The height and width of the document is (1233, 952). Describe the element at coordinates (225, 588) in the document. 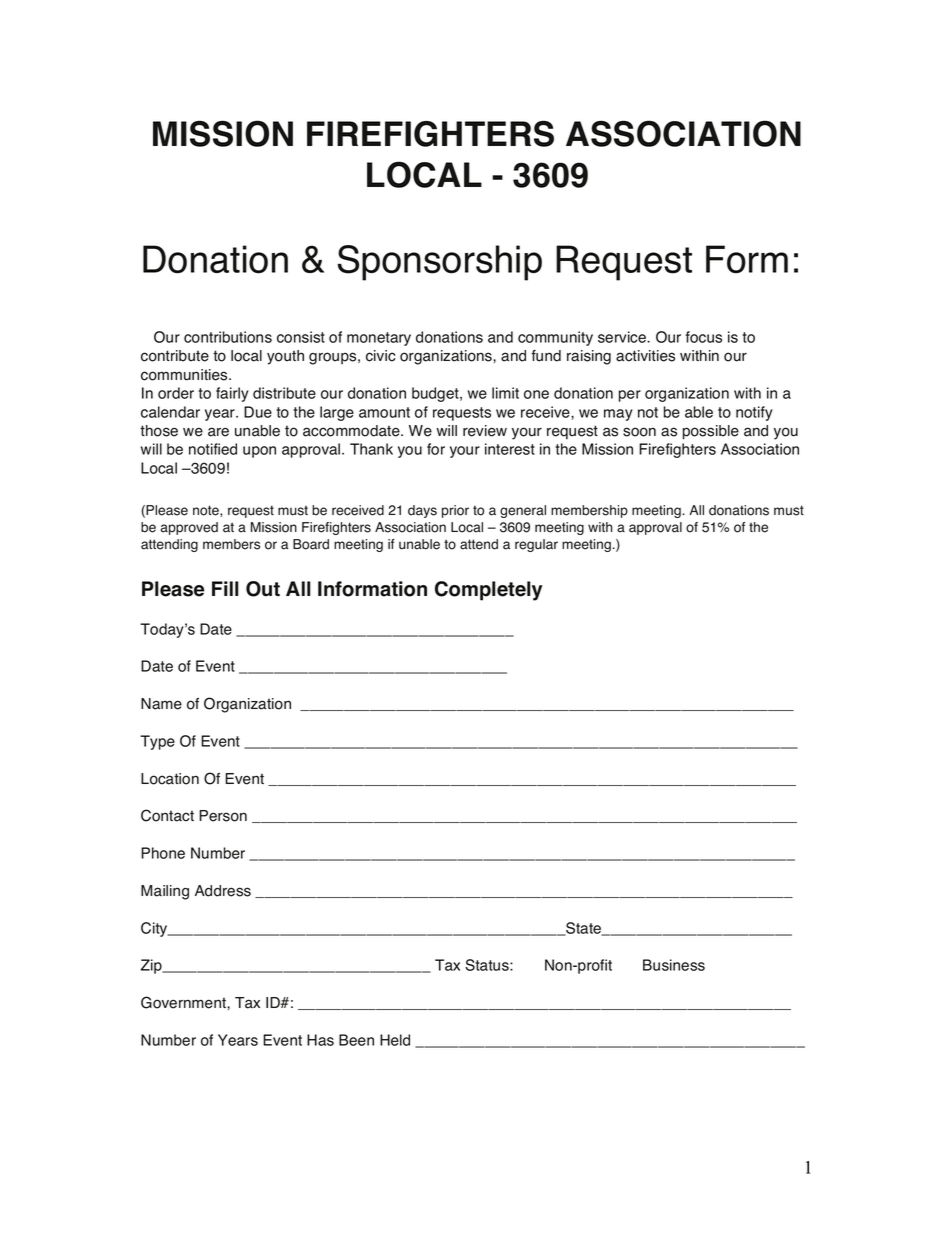

I see `Fill` at that location.
